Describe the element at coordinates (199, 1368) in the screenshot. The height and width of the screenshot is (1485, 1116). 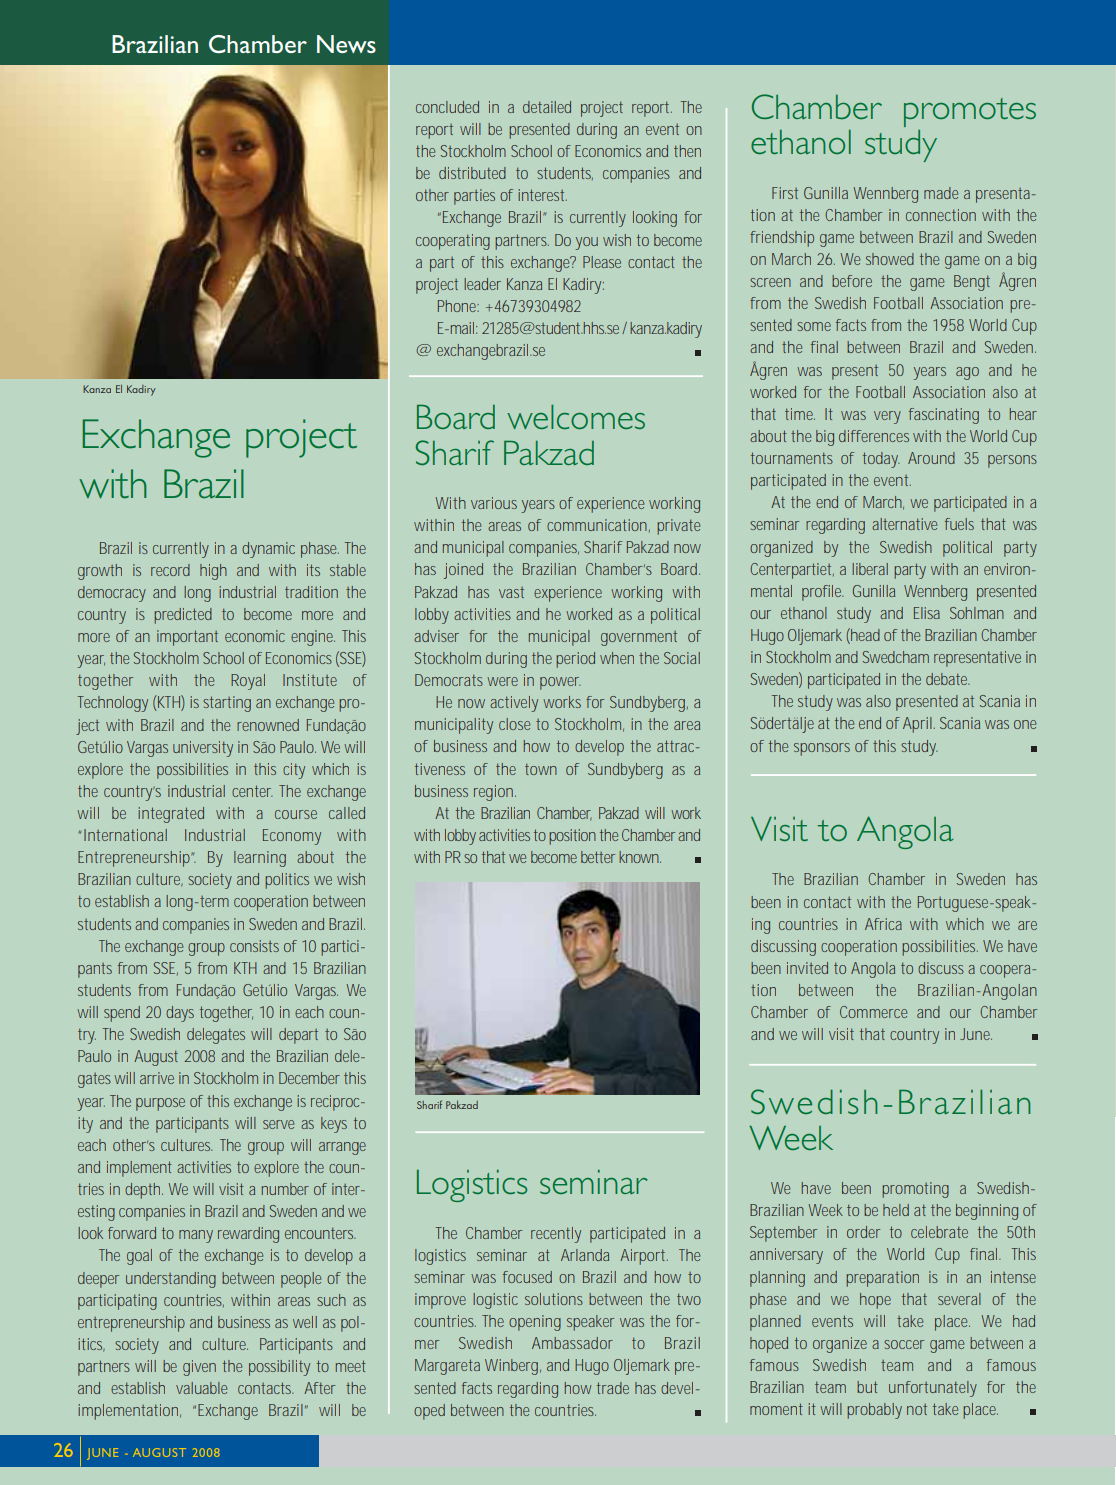
I see `given` at that location.
